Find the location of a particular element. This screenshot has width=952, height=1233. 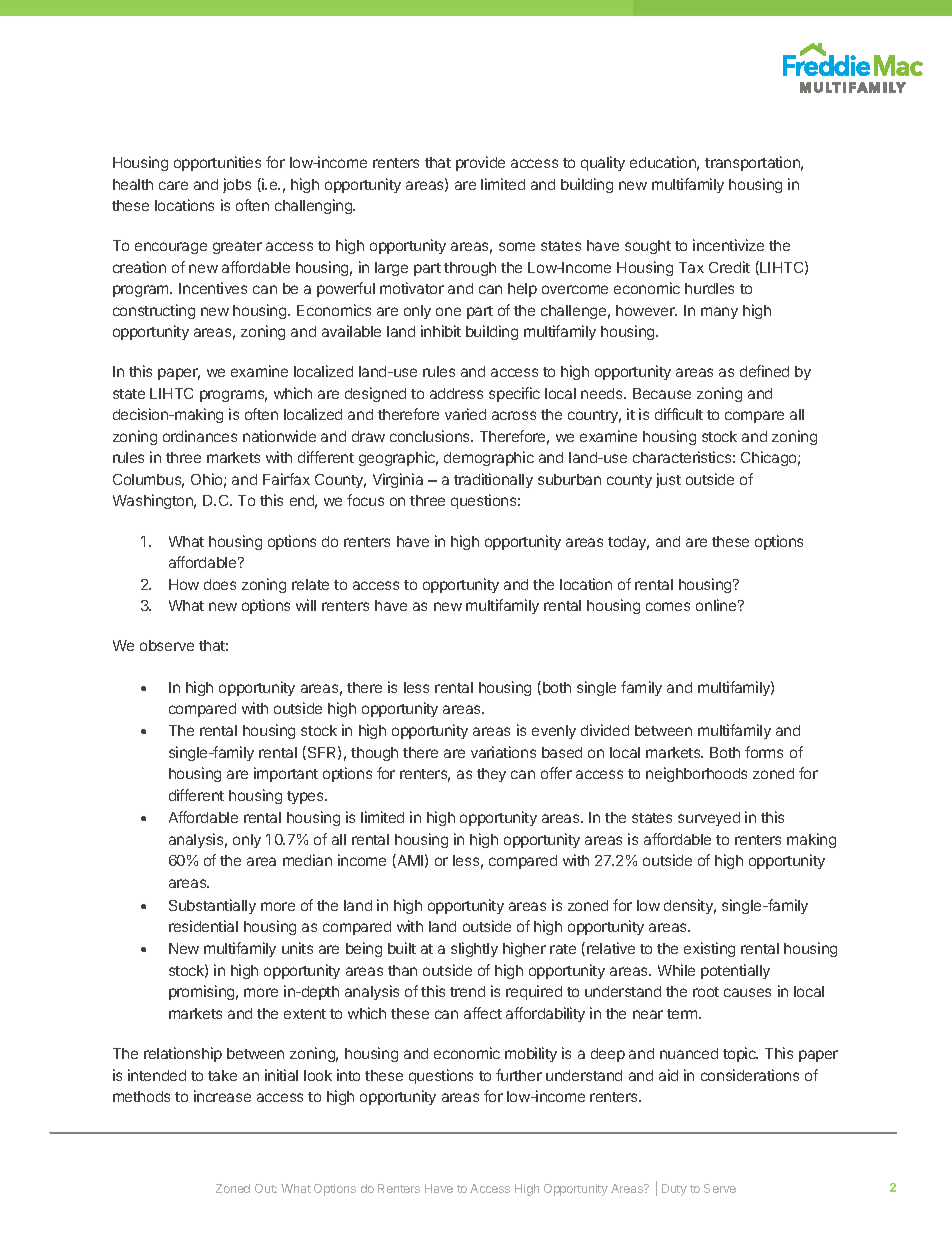

further is located at coordinates (519, 1075).
